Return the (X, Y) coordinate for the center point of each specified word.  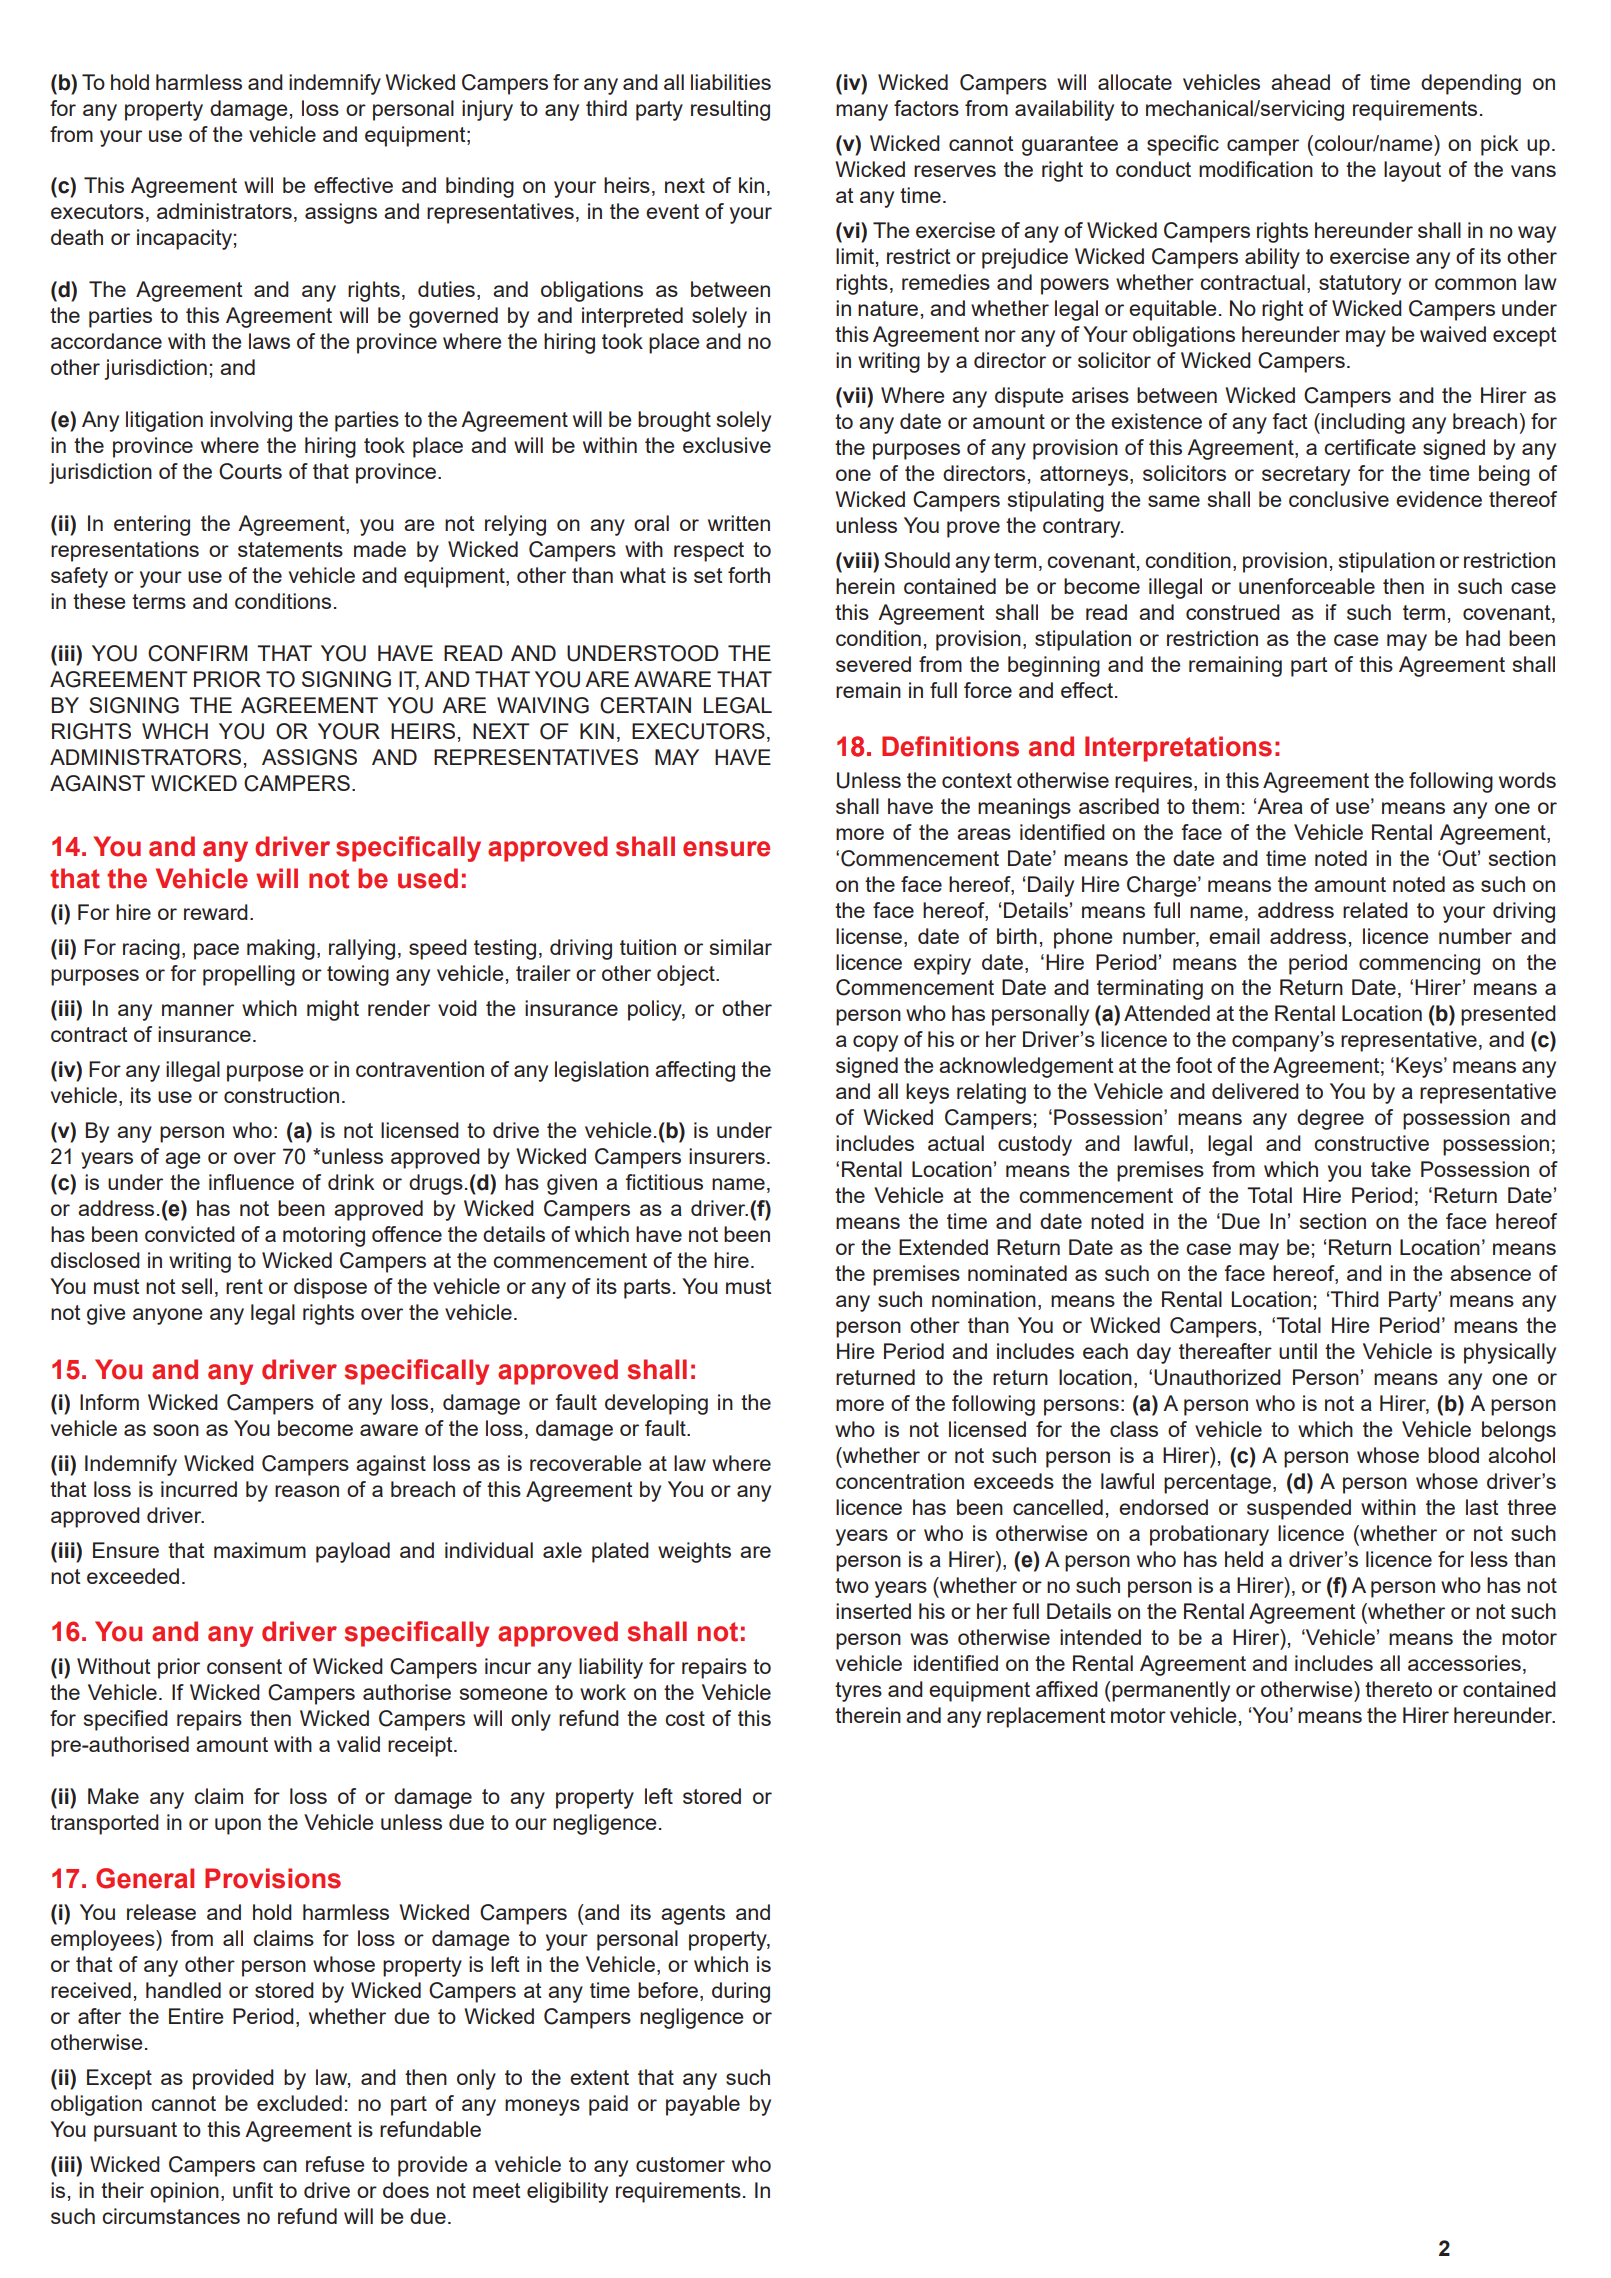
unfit (253, 2190)
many (862, 112)
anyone (167, 1316)
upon (238, 1826)
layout (1412, 171)
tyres (858, 1692)
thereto (1398, 1689)
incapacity (184, 239)
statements (290, 549)
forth (749, 575)
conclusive (1339, 499)
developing (656, 1404)
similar (741, 947)
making (281, 949)
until (1298, 1351)
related (1375, 910)
